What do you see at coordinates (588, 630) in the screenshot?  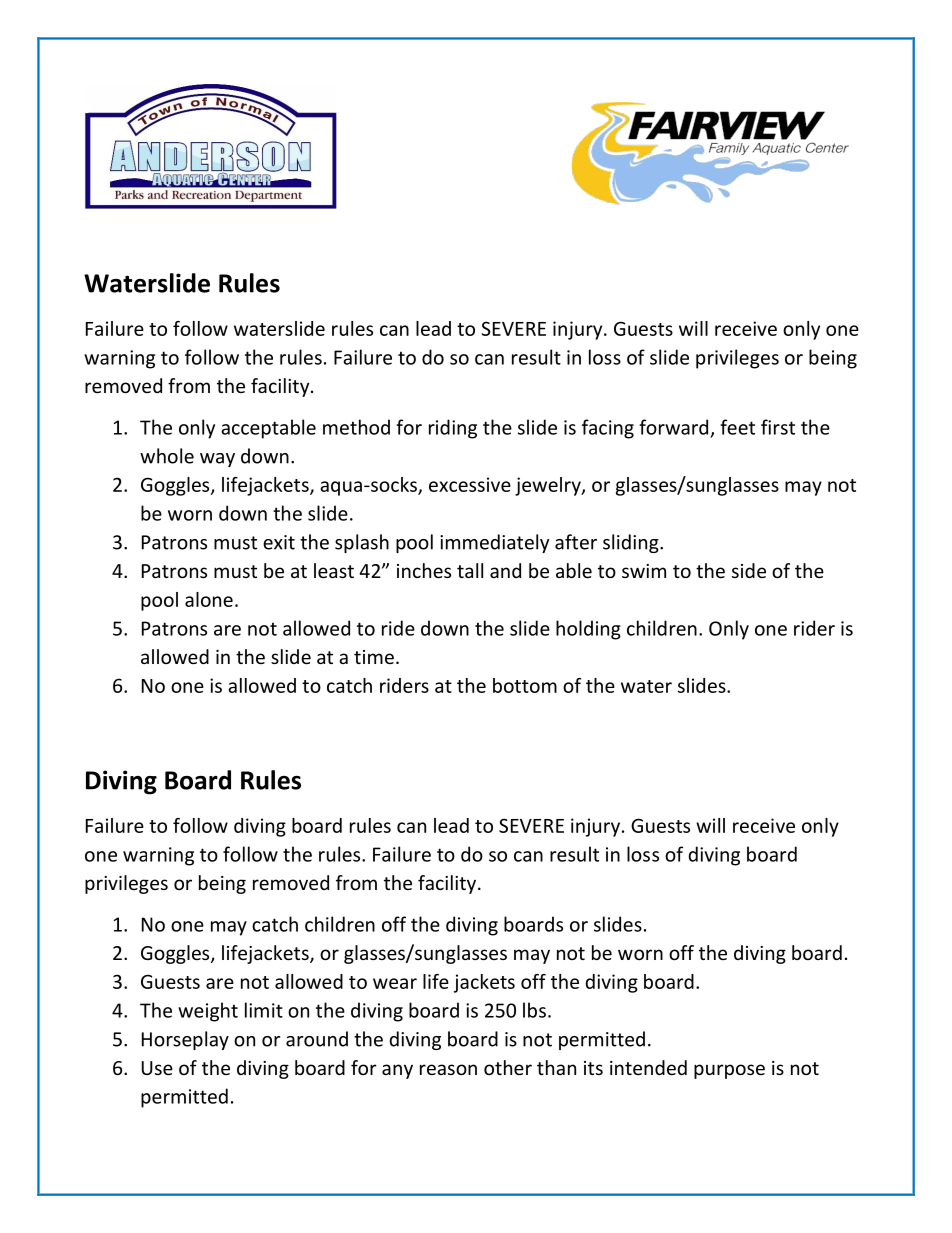 I see `holding` at bounding box center [588, 630].
